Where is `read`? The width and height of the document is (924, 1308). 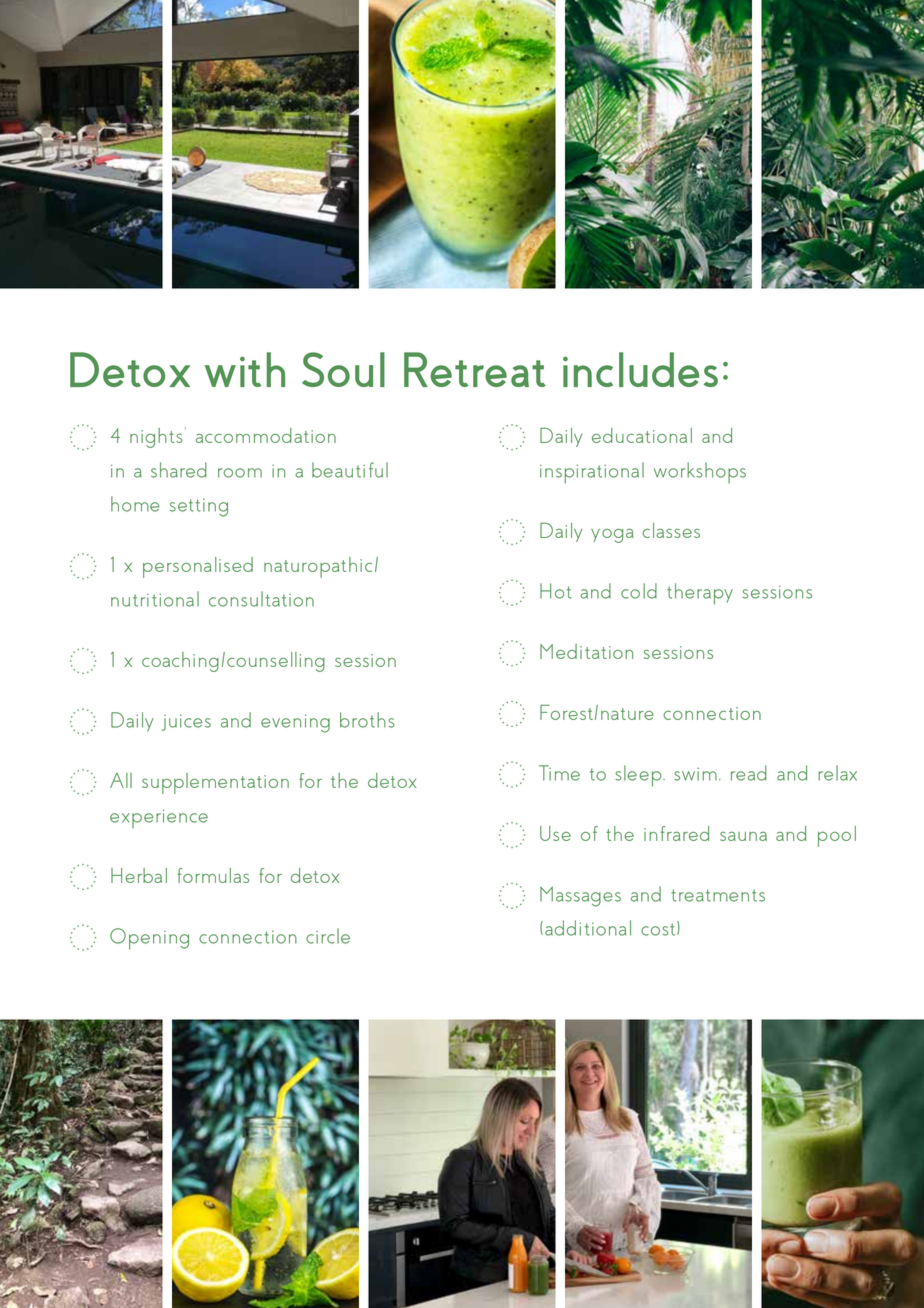 read is located at coordinates (749, 773).
